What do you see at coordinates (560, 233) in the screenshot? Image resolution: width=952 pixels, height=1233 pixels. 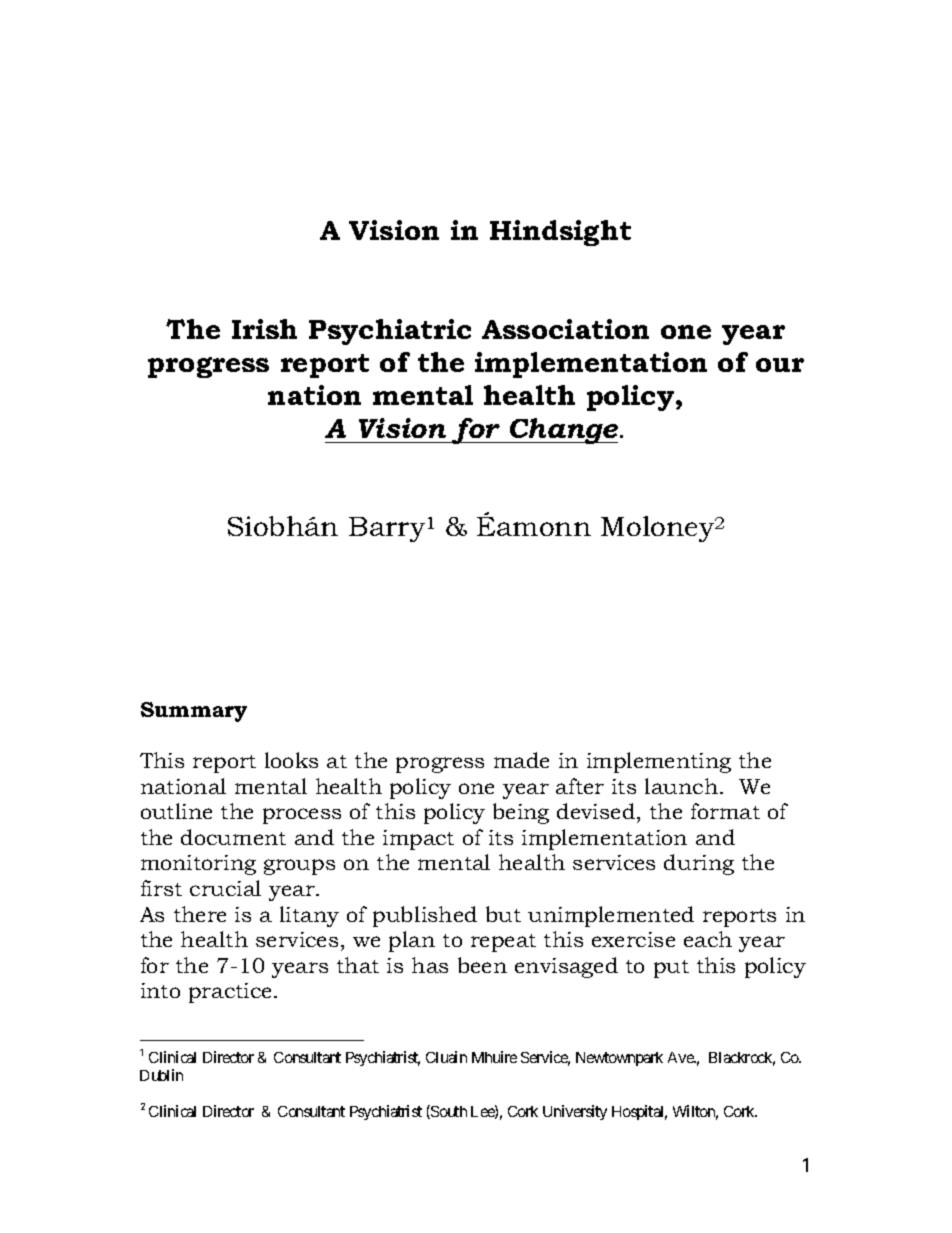 I see `Hindsight` at bounding box center [560, 233].
